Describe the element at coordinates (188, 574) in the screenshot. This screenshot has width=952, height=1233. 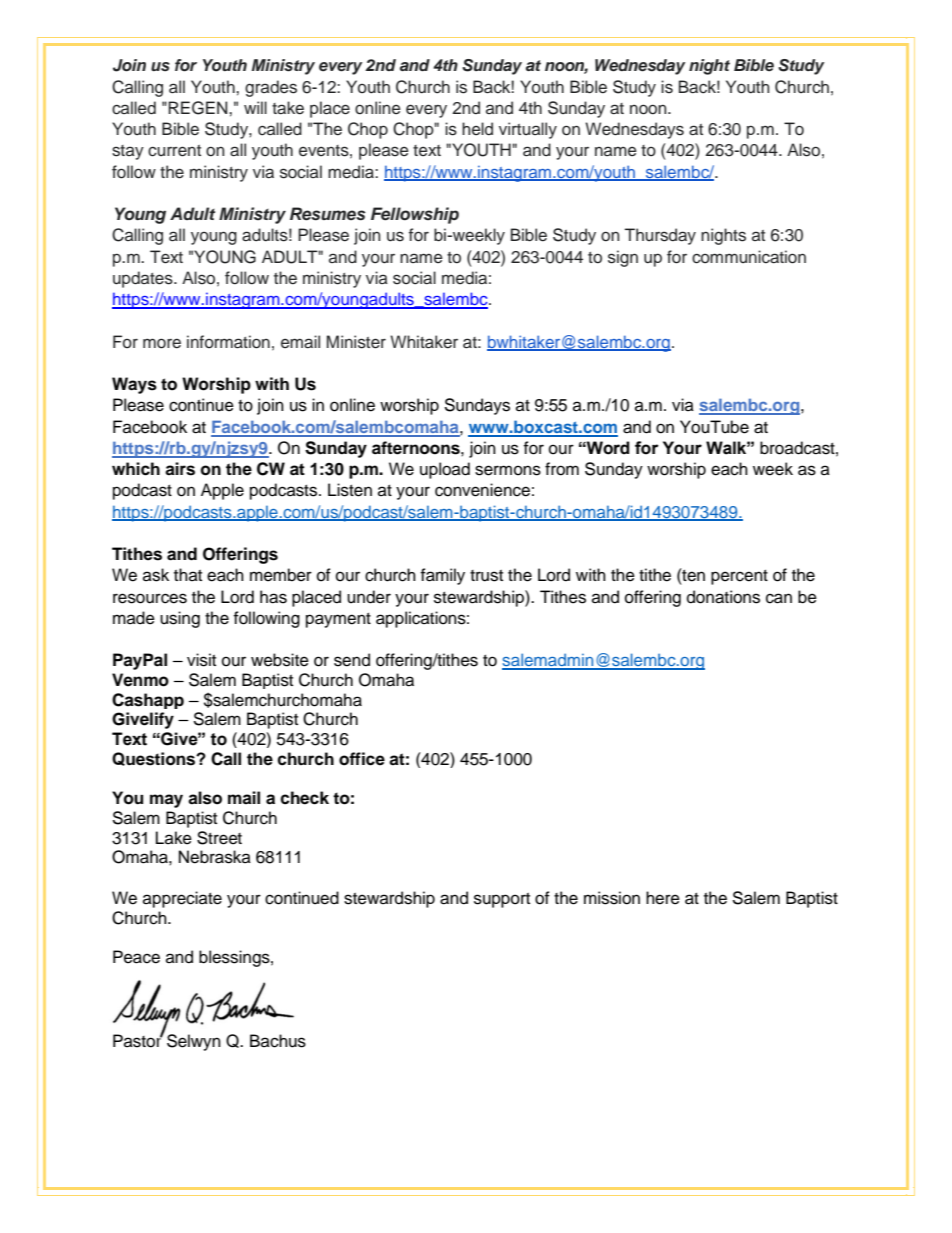
I see `that` at that location.
